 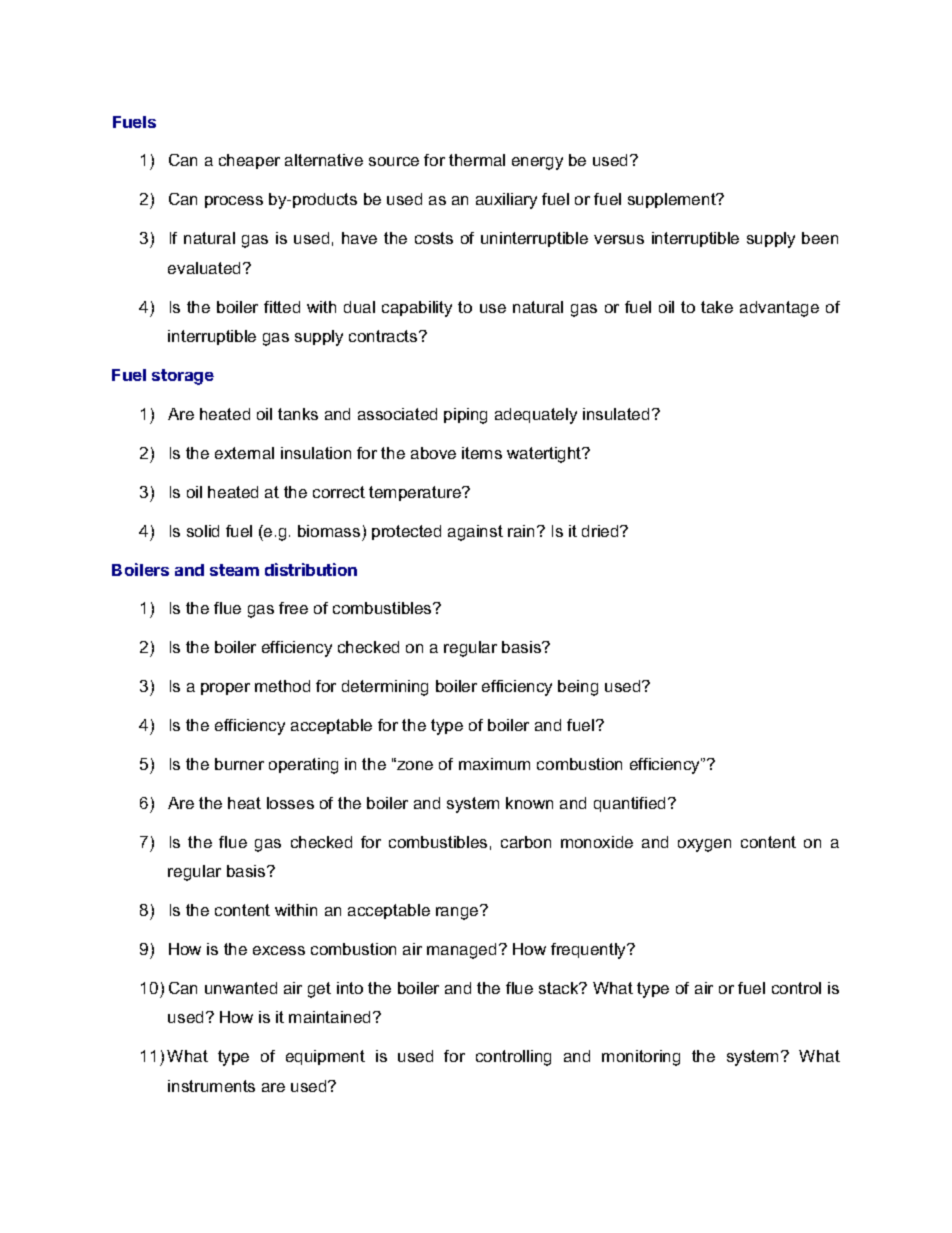 I want to click on external, so click(x=244, y=453).
